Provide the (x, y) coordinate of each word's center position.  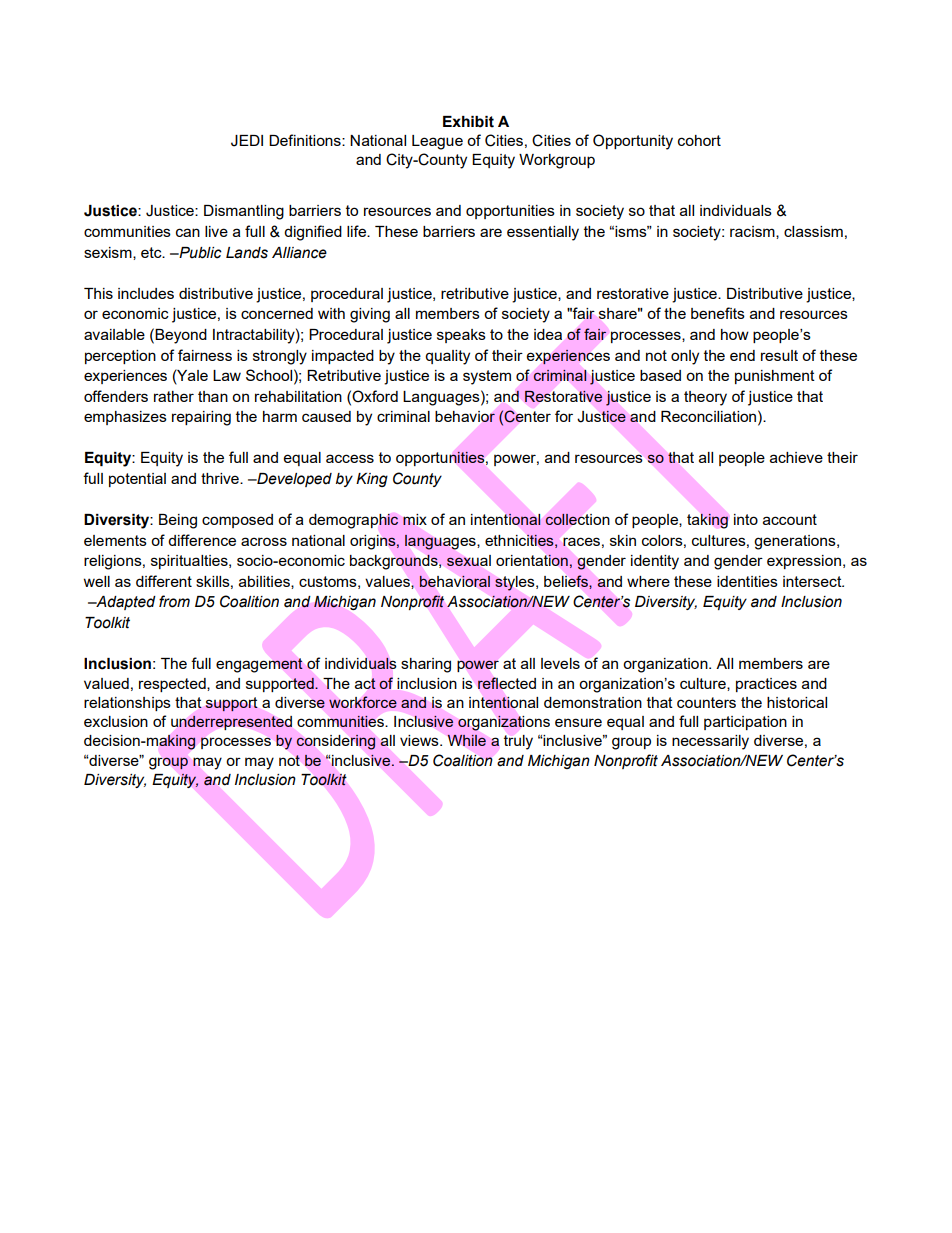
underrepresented (231, 723)
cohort (699, 140)
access (350, 458)
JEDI (247, 141)
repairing (201, 418)
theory (705, 398)
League (437, 142)
